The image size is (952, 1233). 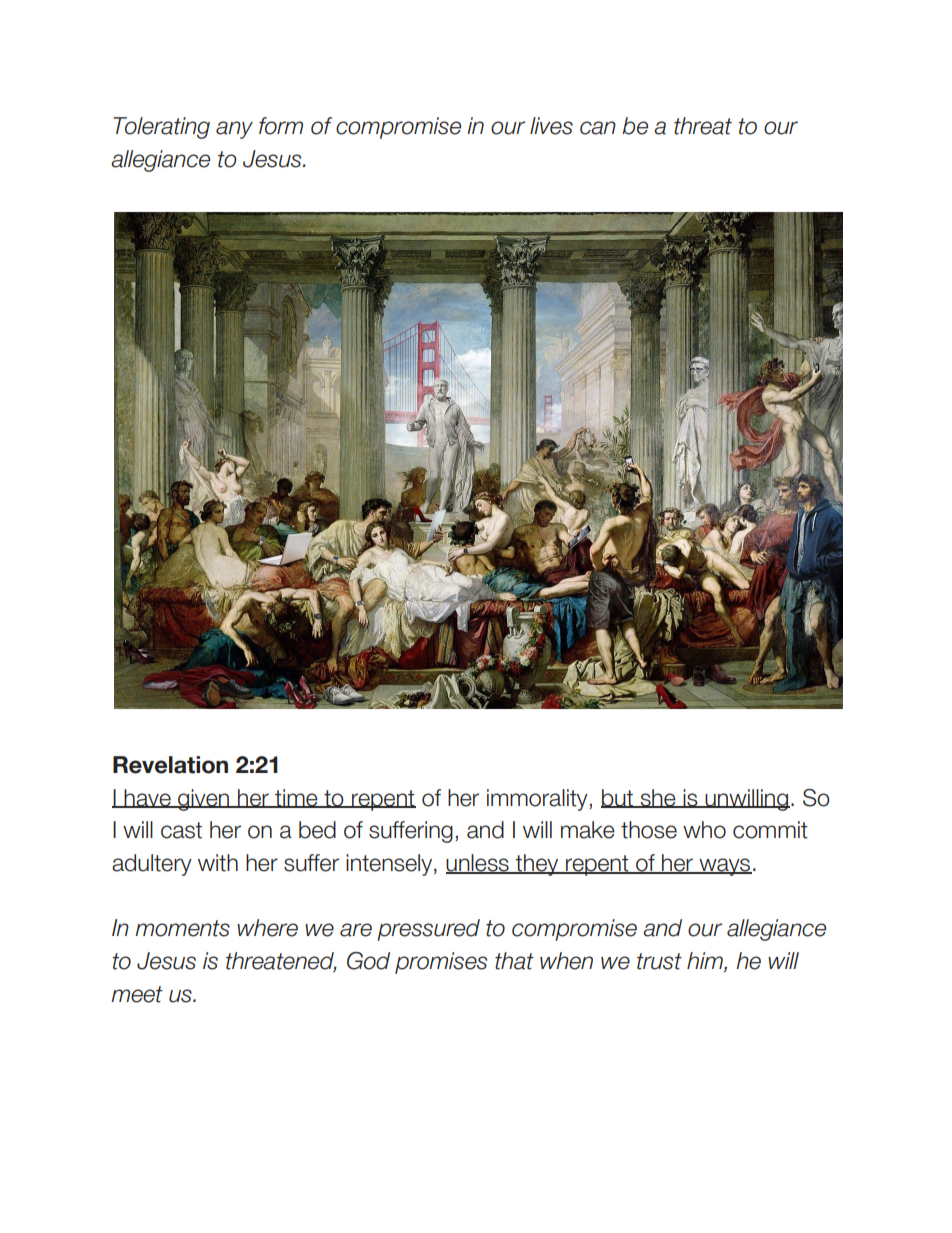 I want to click on given, so click(x=203, y=800).
